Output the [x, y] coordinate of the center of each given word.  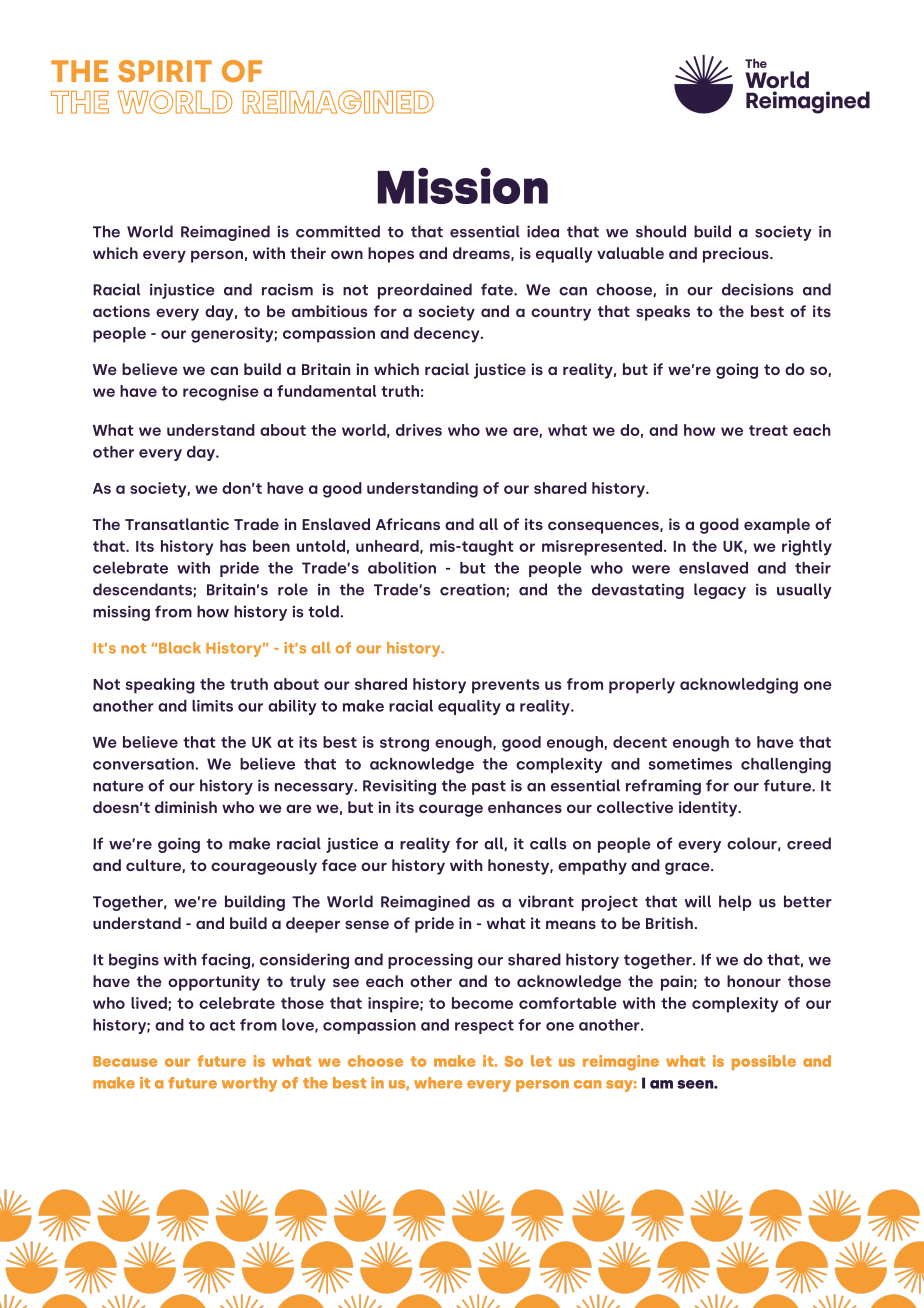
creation [472, 589]
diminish [186, 807]
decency [448, 335]
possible [764, 1062]
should [661, 231]
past [489, 788]
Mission [463, 185]
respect [484, 1027]
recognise [221, 393]
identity [709, 809]
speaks [663, 313]
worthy [249, 1084]
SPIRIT [165, 71]
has [233, 546]
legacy [720, 591]
